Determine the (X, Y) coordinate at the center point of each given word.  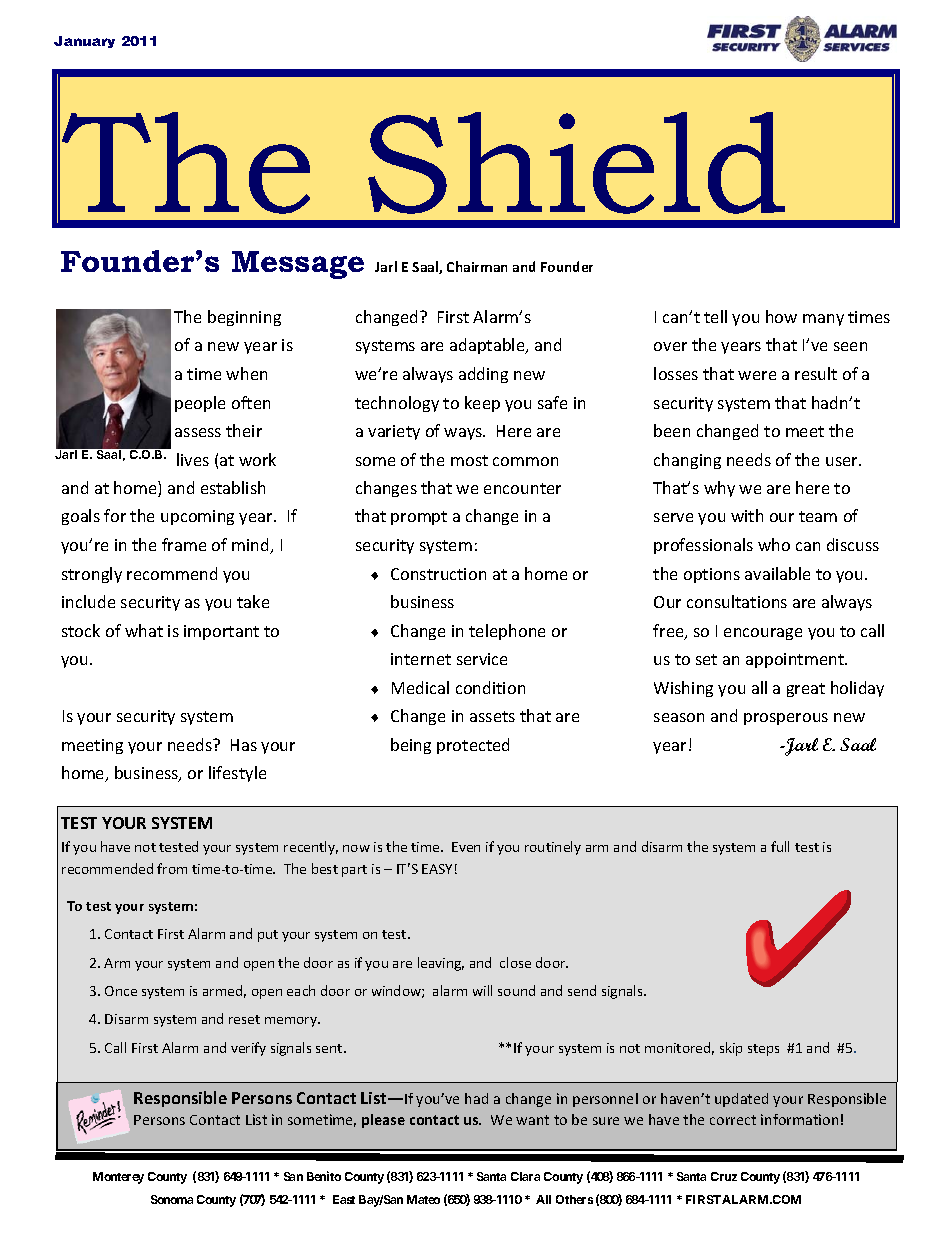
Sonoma (172, 1199)
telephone (507, 632)
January (84, 42)
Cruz (724, 1176)
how (781, 316)
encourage (763, 634)
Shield (576, 163)
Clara (525, 1176)
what (144, 630)
